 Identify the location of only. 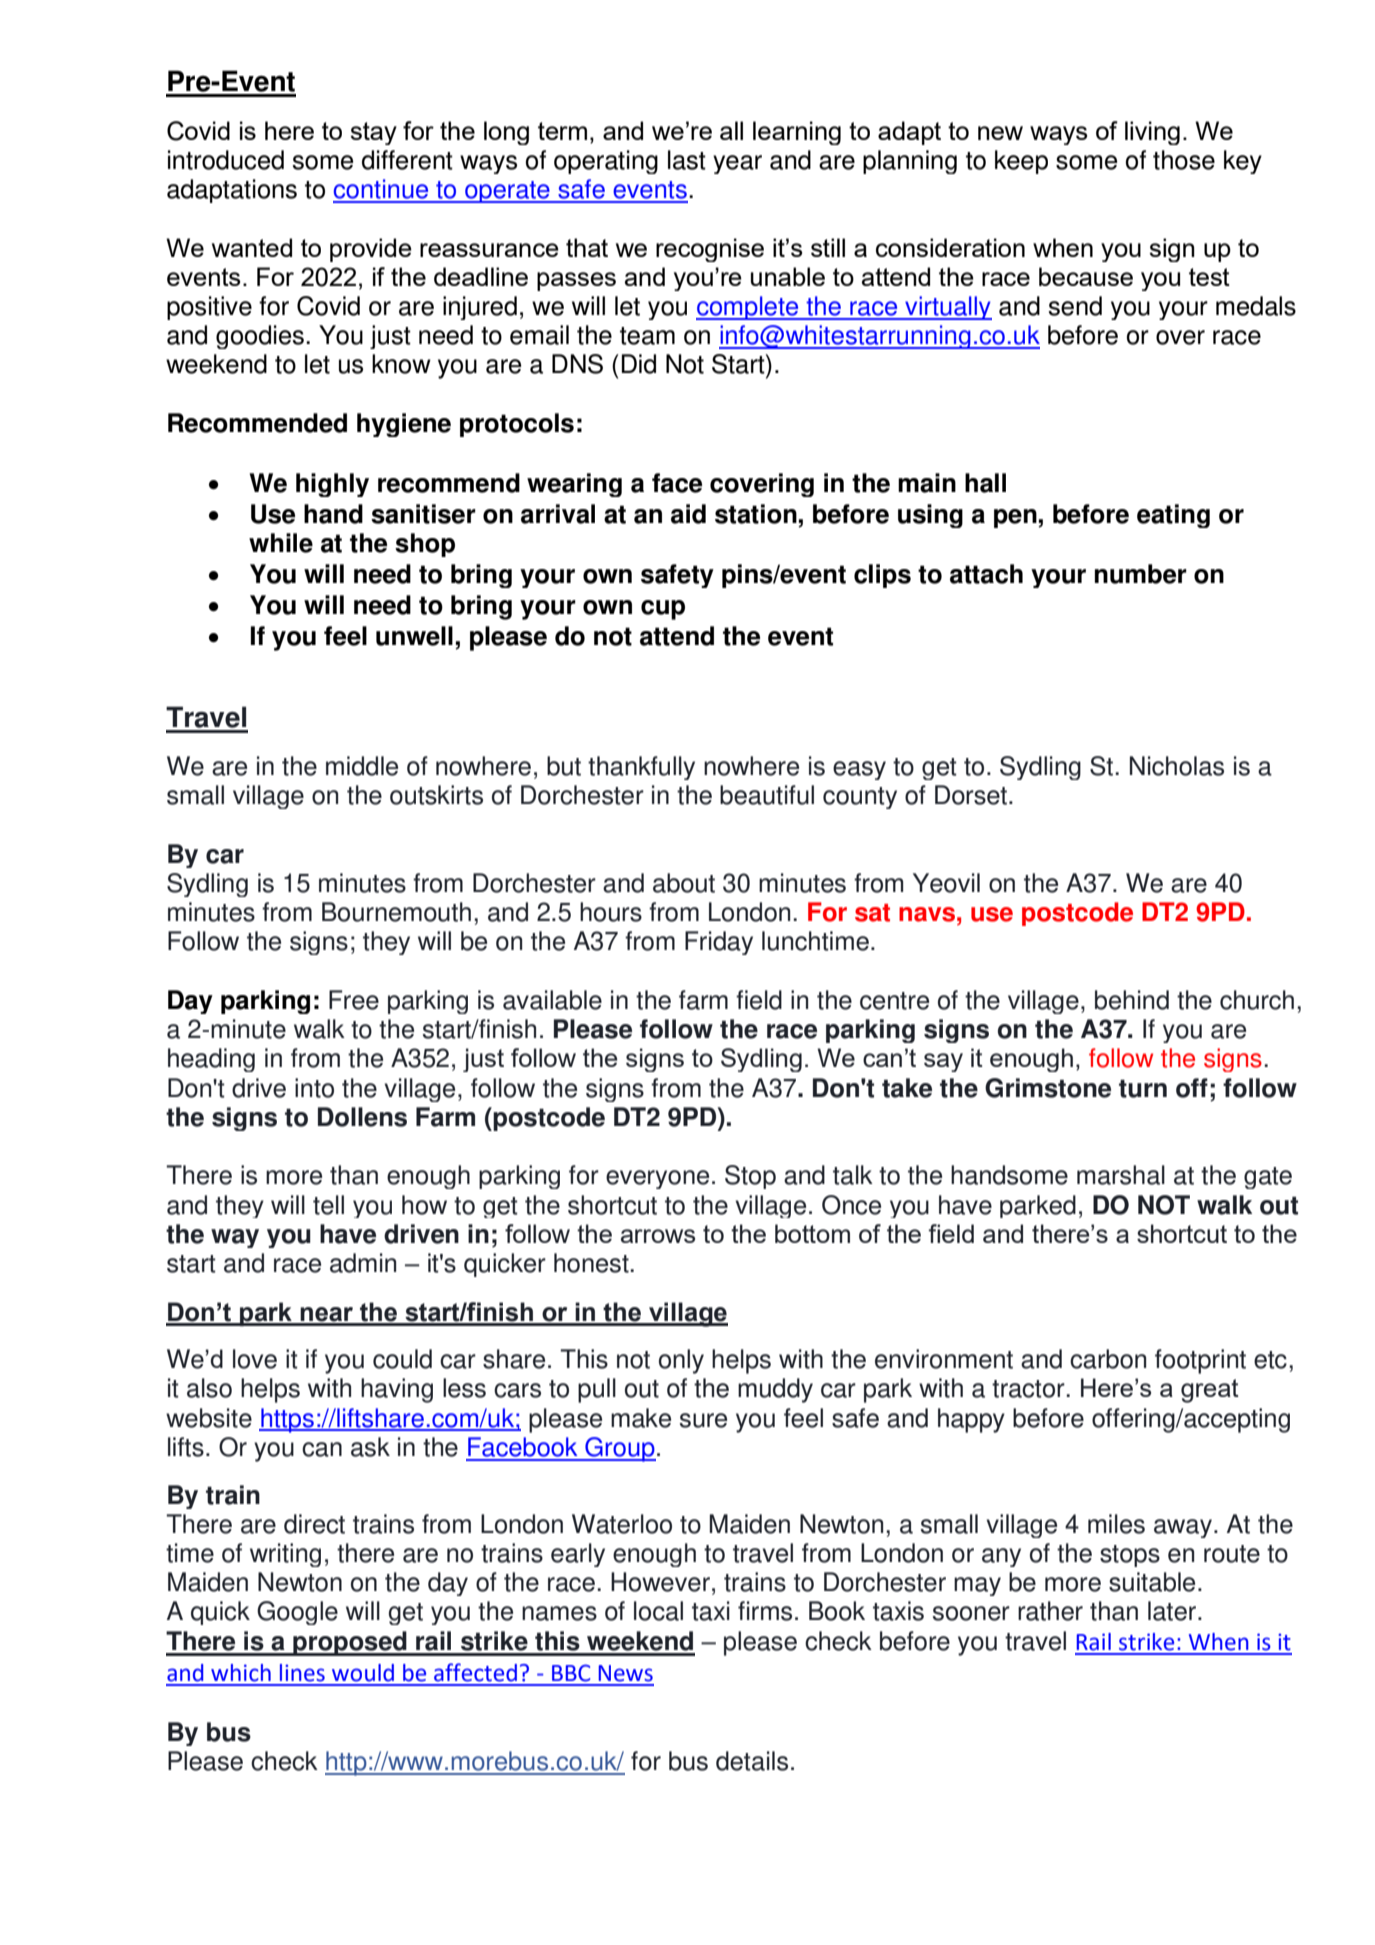
(681, 1361).
